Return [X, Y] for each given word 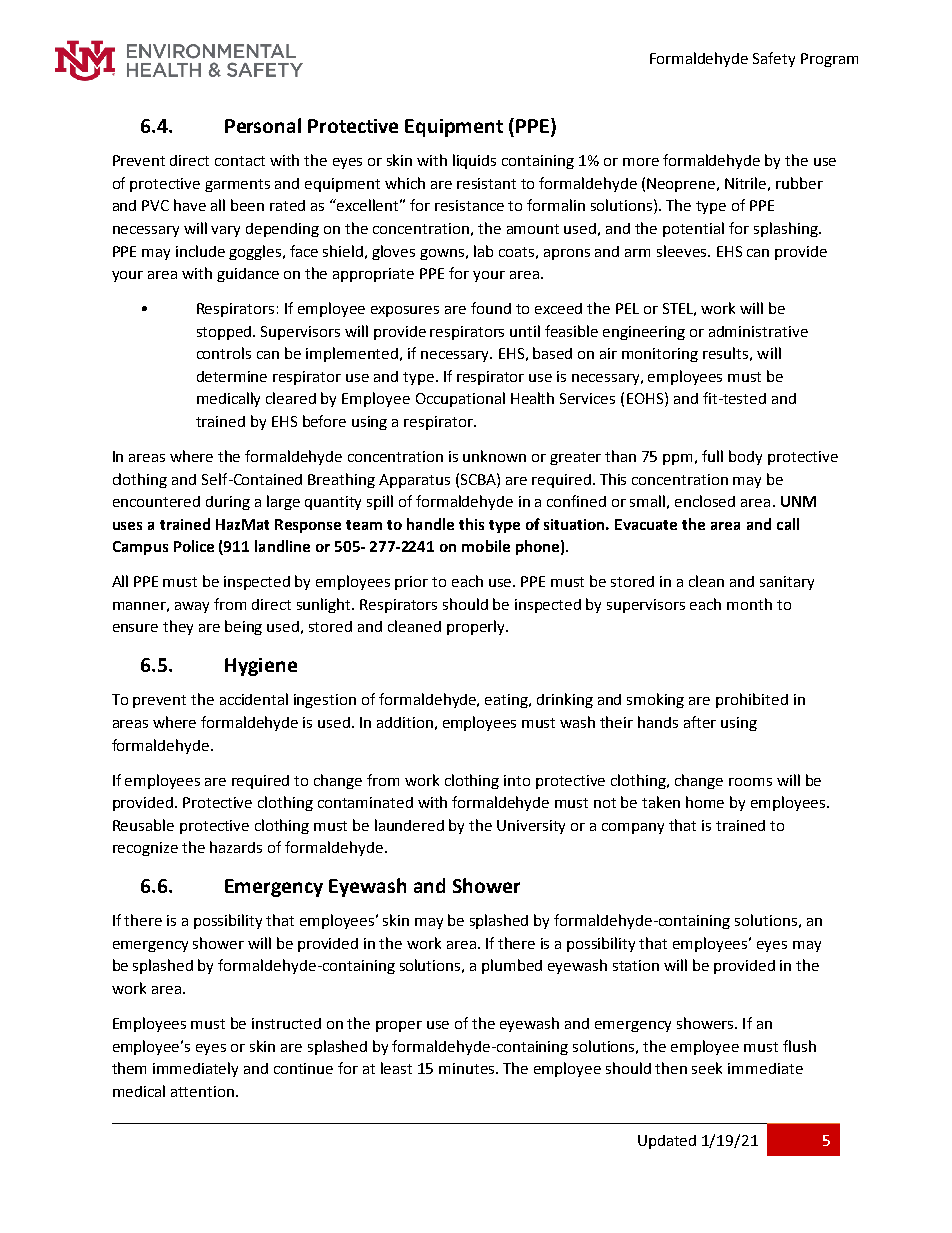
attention [204, 1091]
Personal [263, 125]
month [749, 604]
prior [411, 583]
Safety [774, 59]
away [192, 607]
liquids [474, 161]
